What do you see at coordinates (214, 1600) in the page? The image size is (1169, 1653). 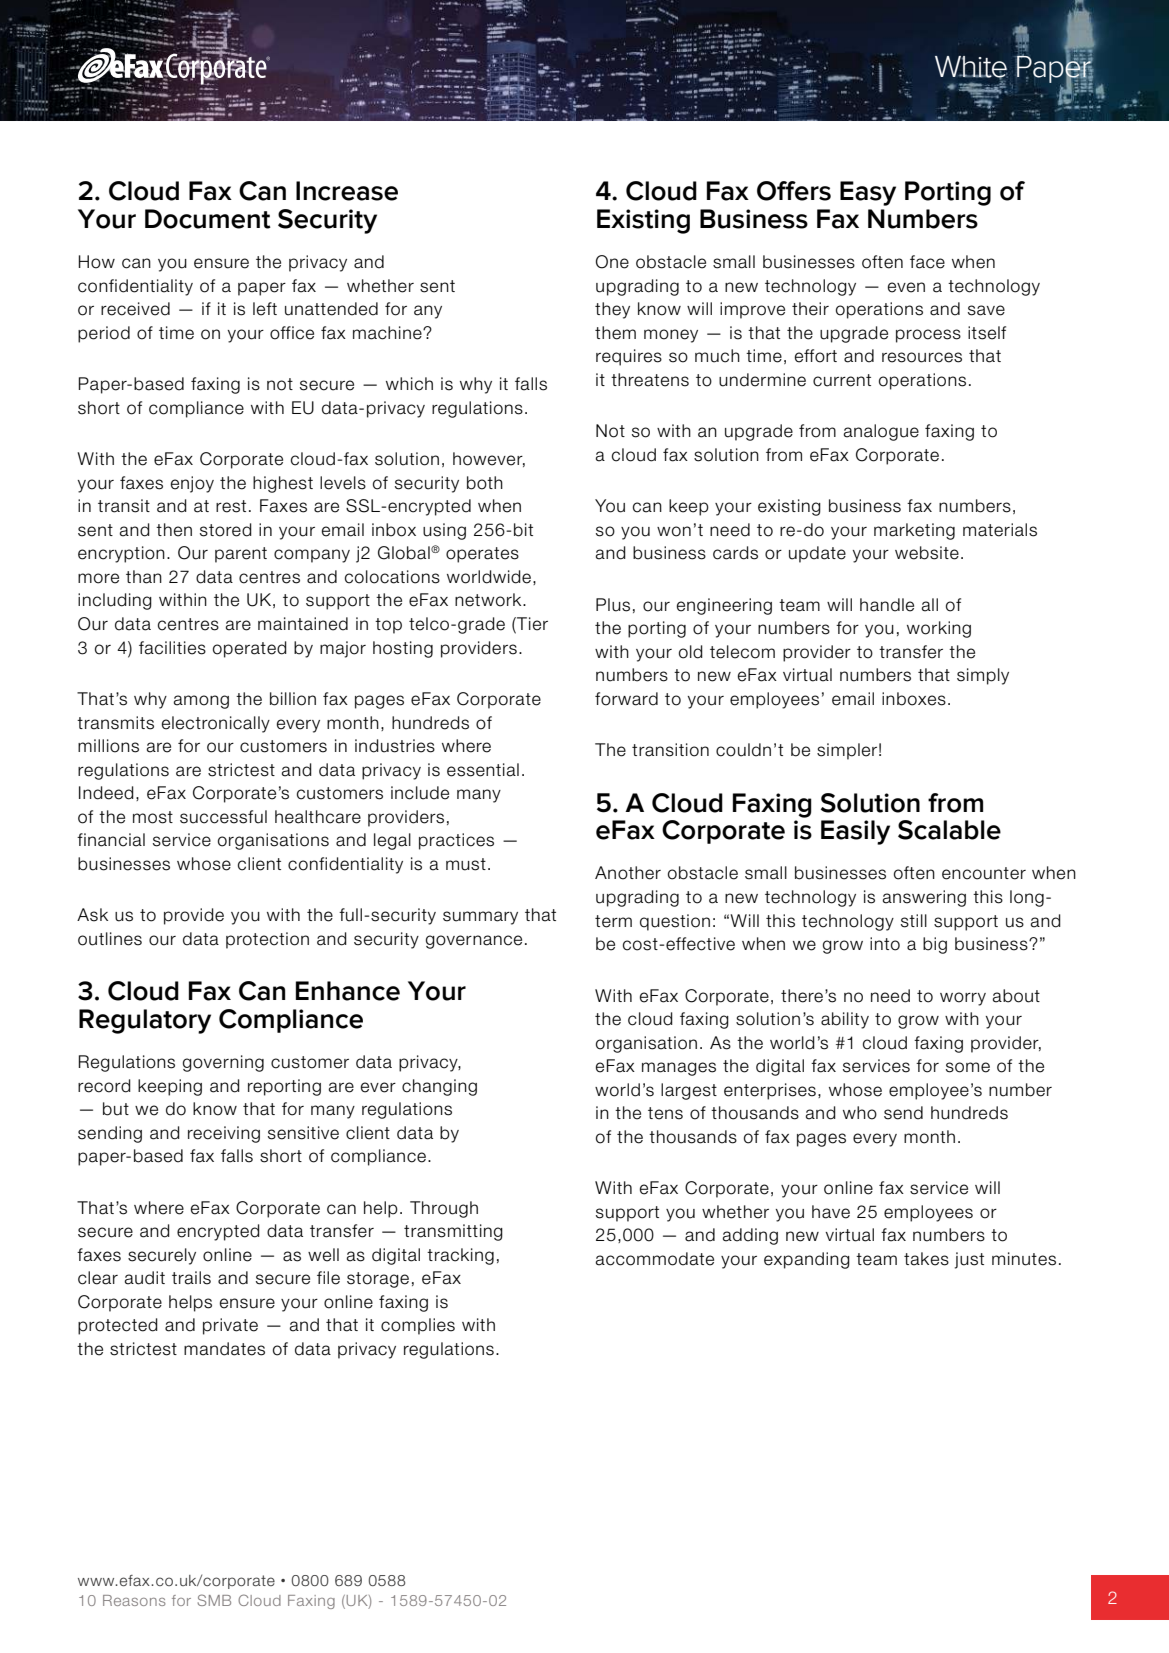 I see `SMB` at bounding box center [214, 1600].
